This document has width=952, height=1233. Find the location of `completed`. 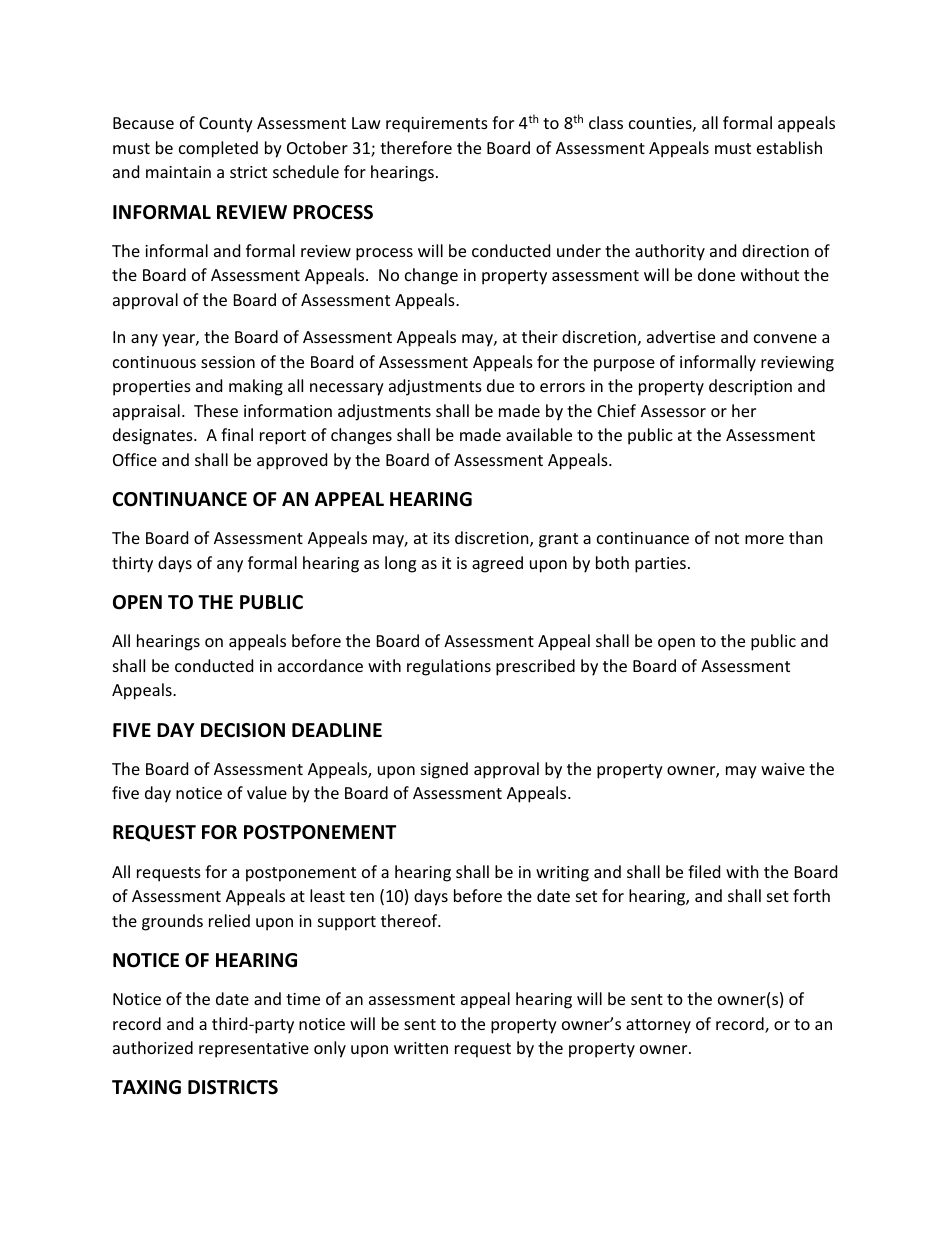

completed is located at coordinates (218, 149).
